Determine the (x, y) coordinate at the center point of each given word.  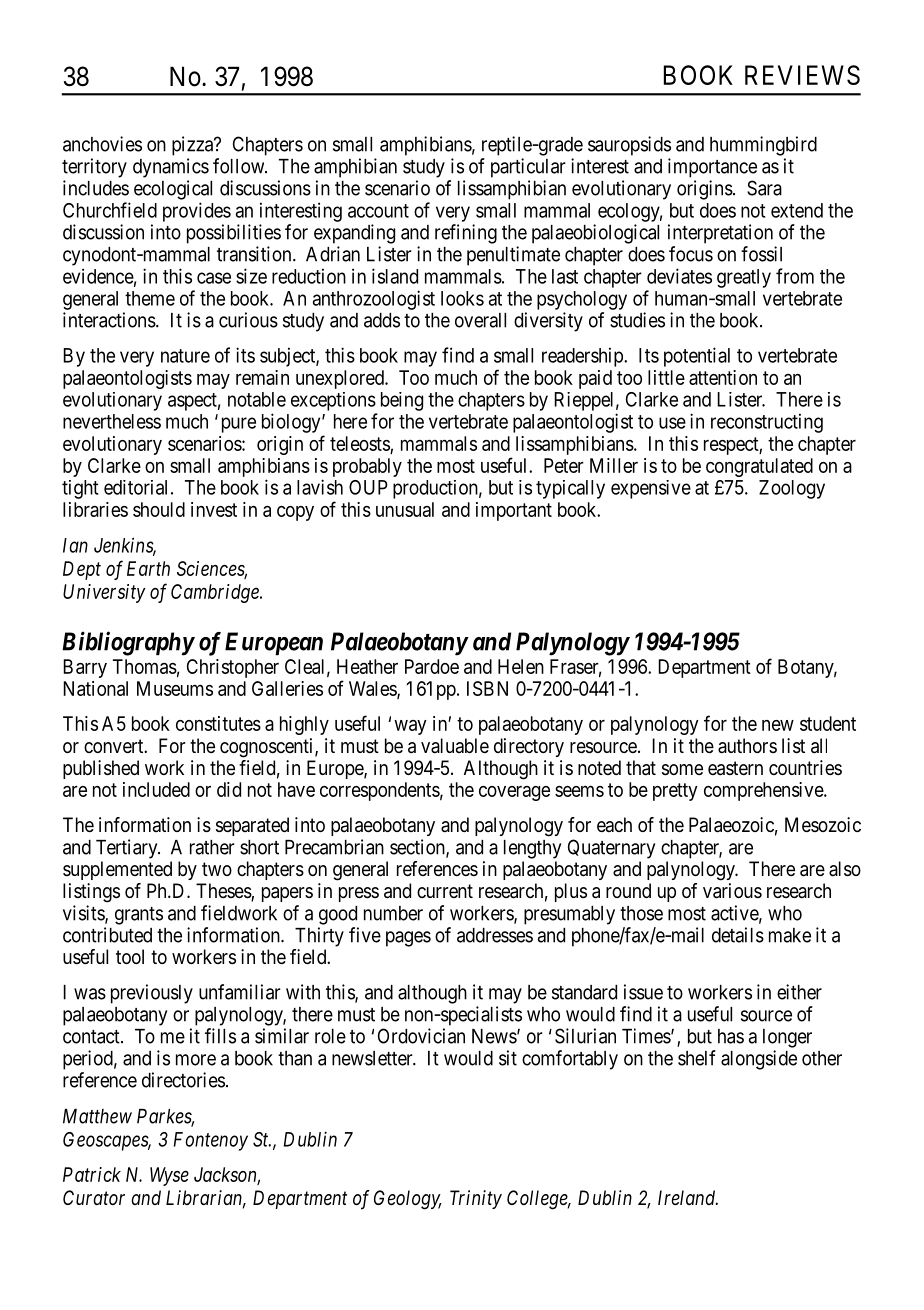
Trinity (476, 1199)
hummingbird (763, 146)
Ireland (688, 1197)
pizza (193, 146)
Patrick (92, 1174)
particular (528, 168)
